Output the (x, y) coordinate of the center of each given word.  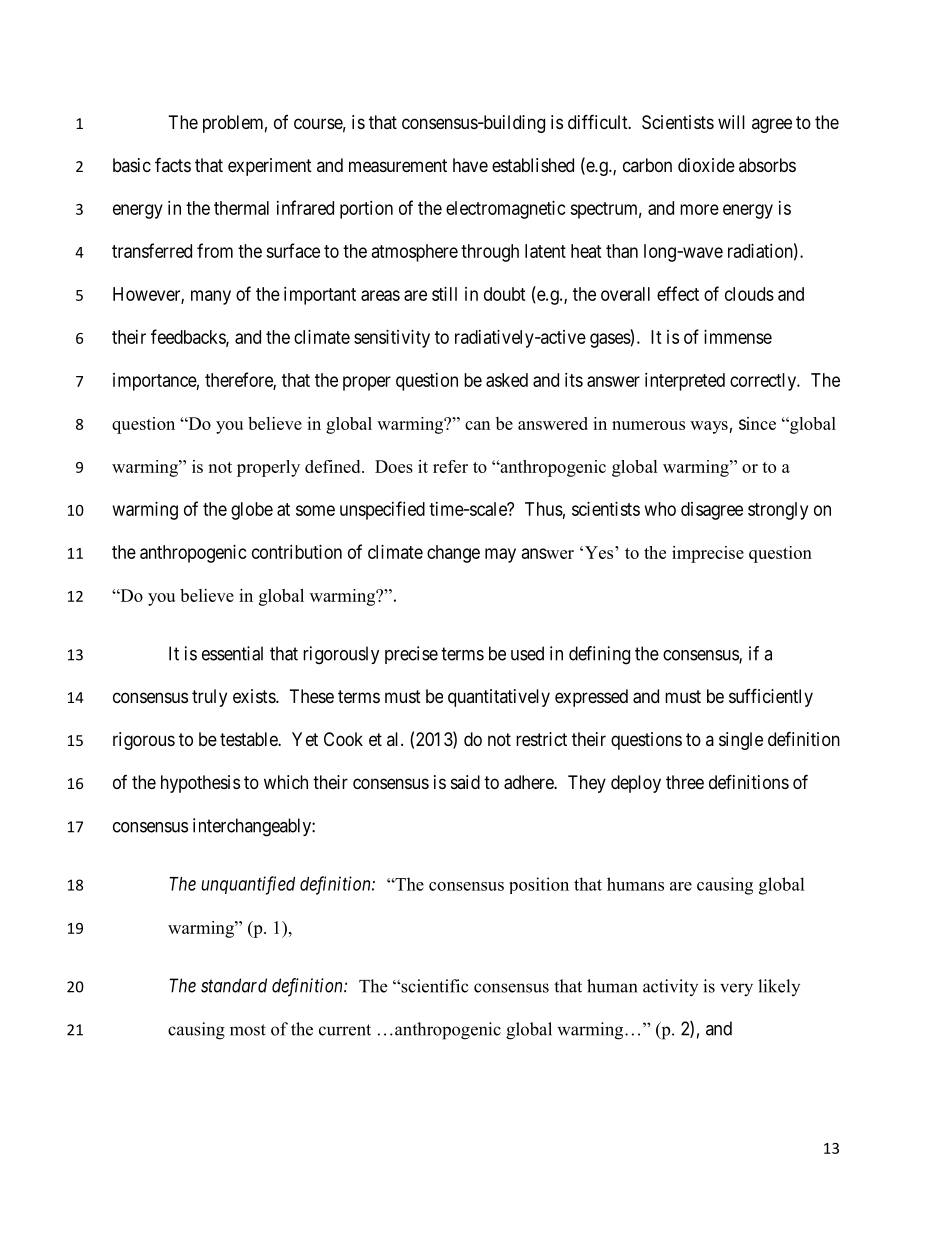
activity (670, 987)
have (470, 165)
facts (173, 164)
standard (234, 985)
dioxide (706, 165)
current (345, 1030)
